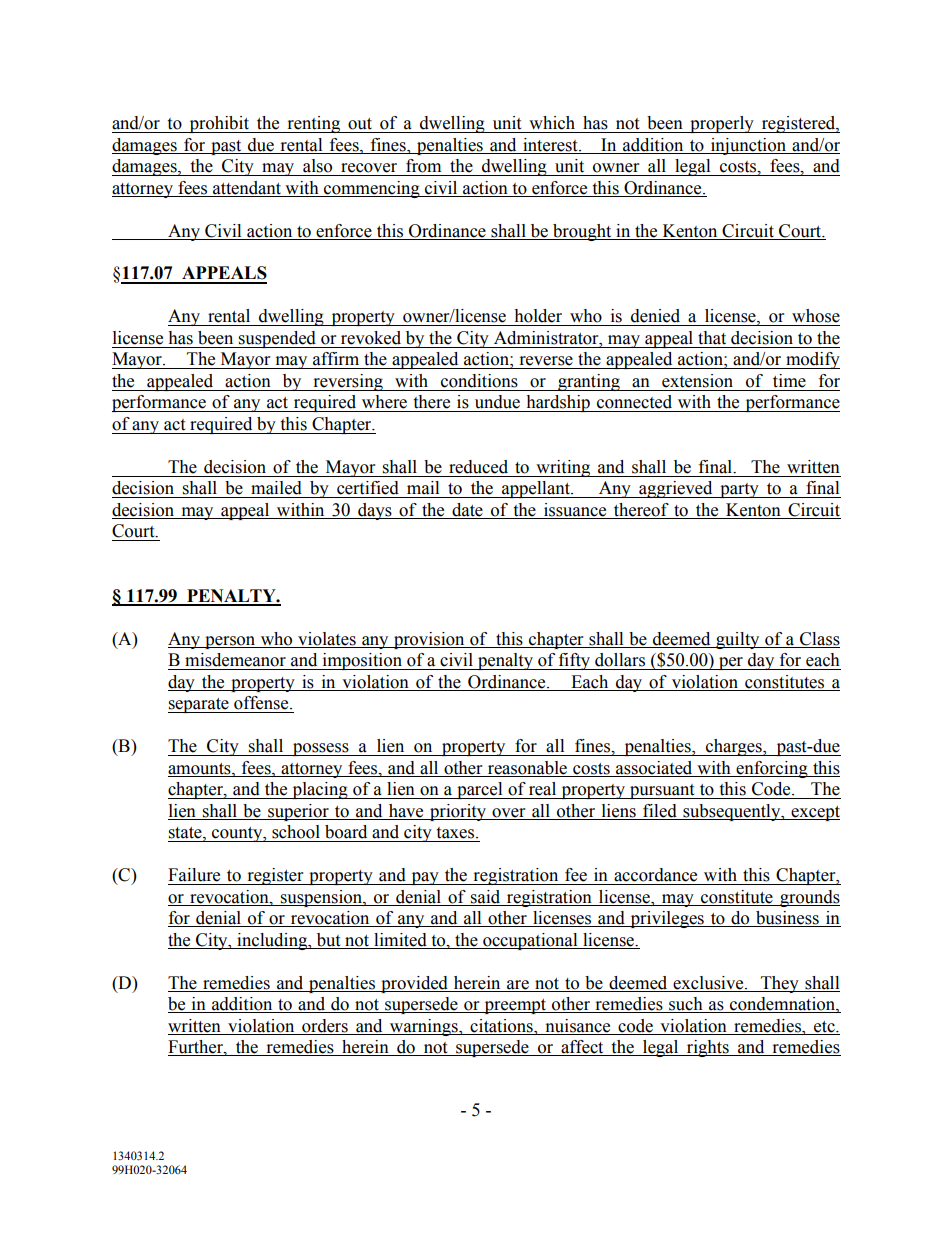 The height and width of the page is (1233, 952). Describe the element at coordinates (230, 642) in the page. I see `person` at that location.
